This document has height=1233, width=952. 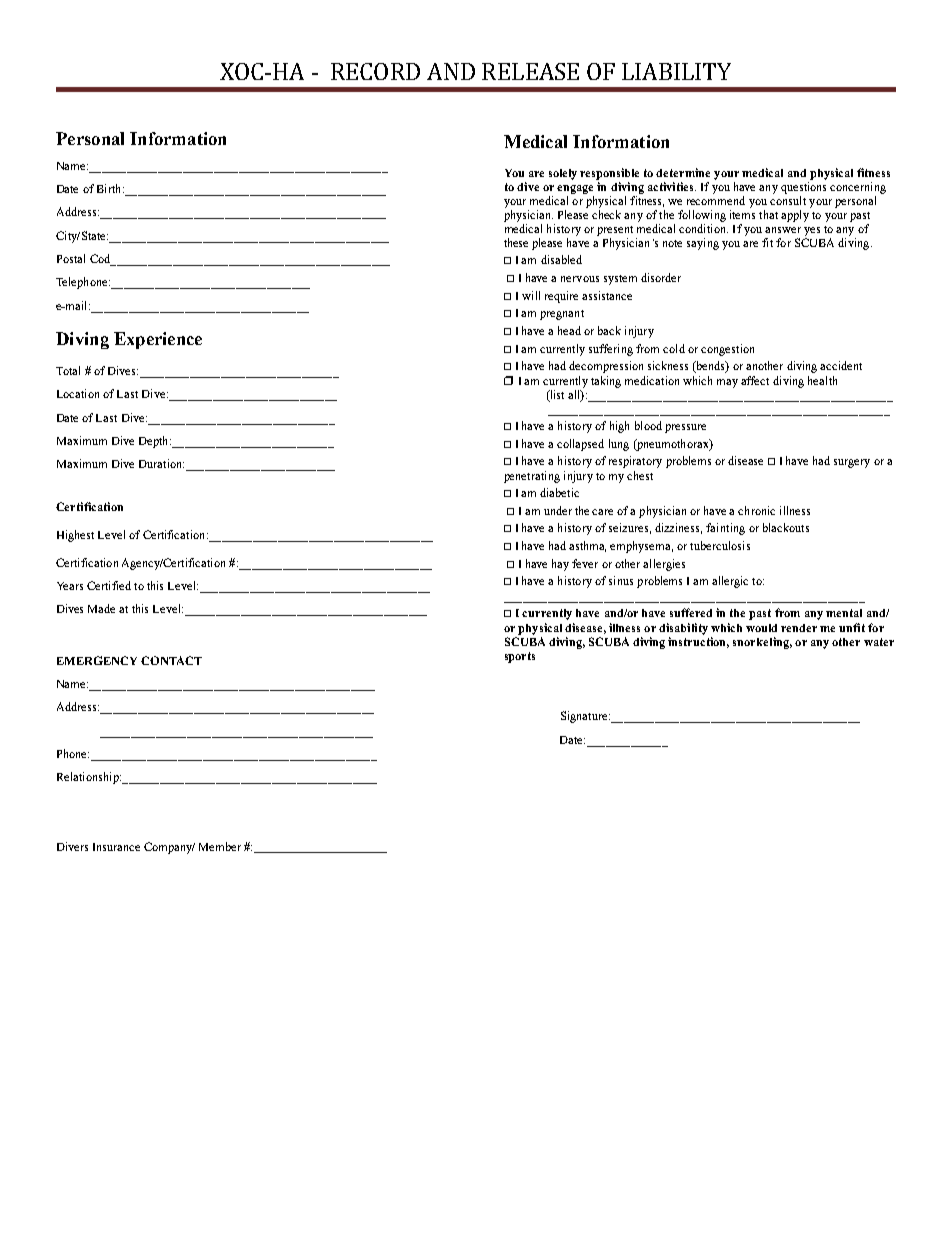 What do you see at coordinates (78, 393) in the document?
I see `Location` at bounding box center [78, 393].
